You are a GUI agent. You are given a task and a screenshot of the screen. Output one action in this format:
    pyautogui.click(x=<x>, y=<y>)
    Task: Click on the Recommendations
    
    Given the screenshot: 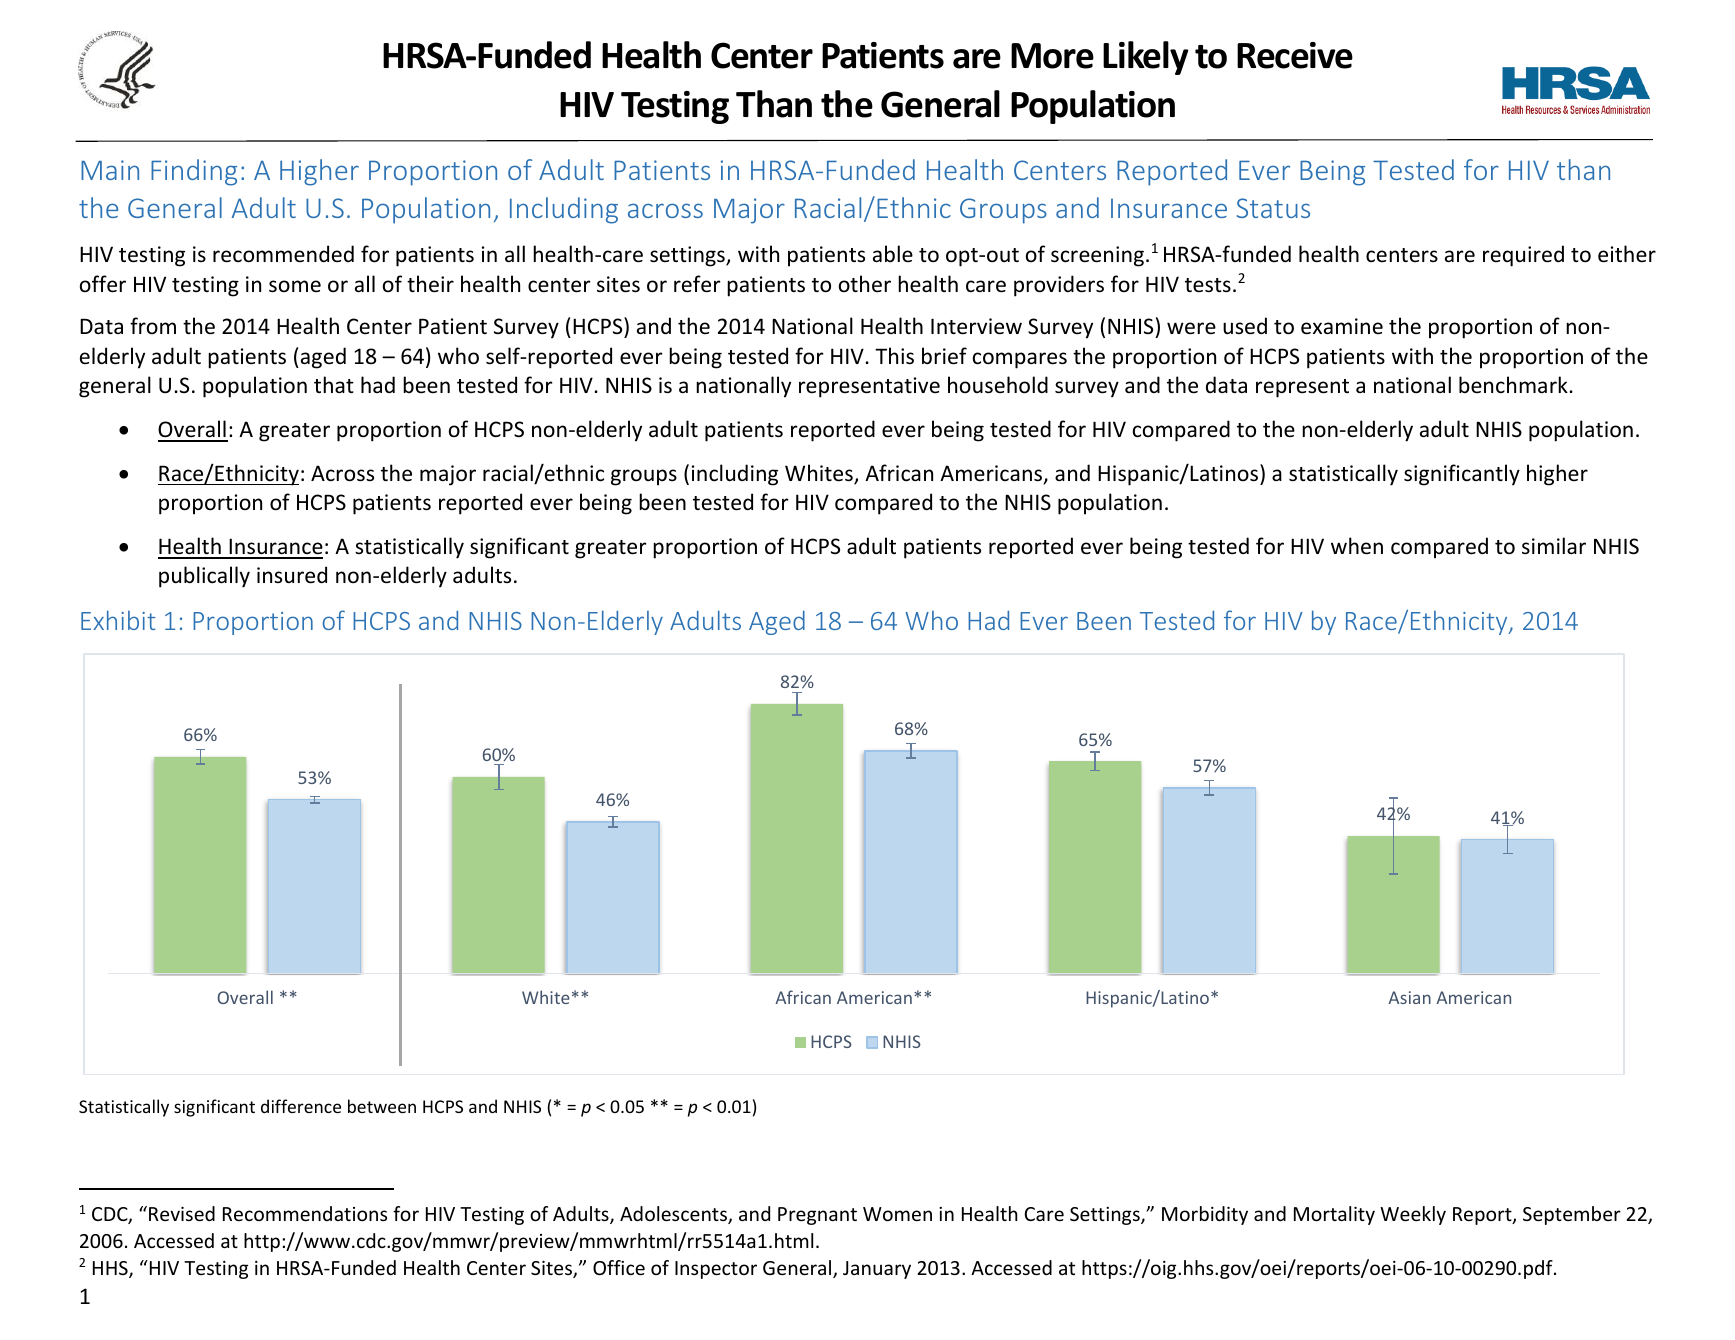 What is the action you would take?
    pyautogui.click(x=305, y=1213)
